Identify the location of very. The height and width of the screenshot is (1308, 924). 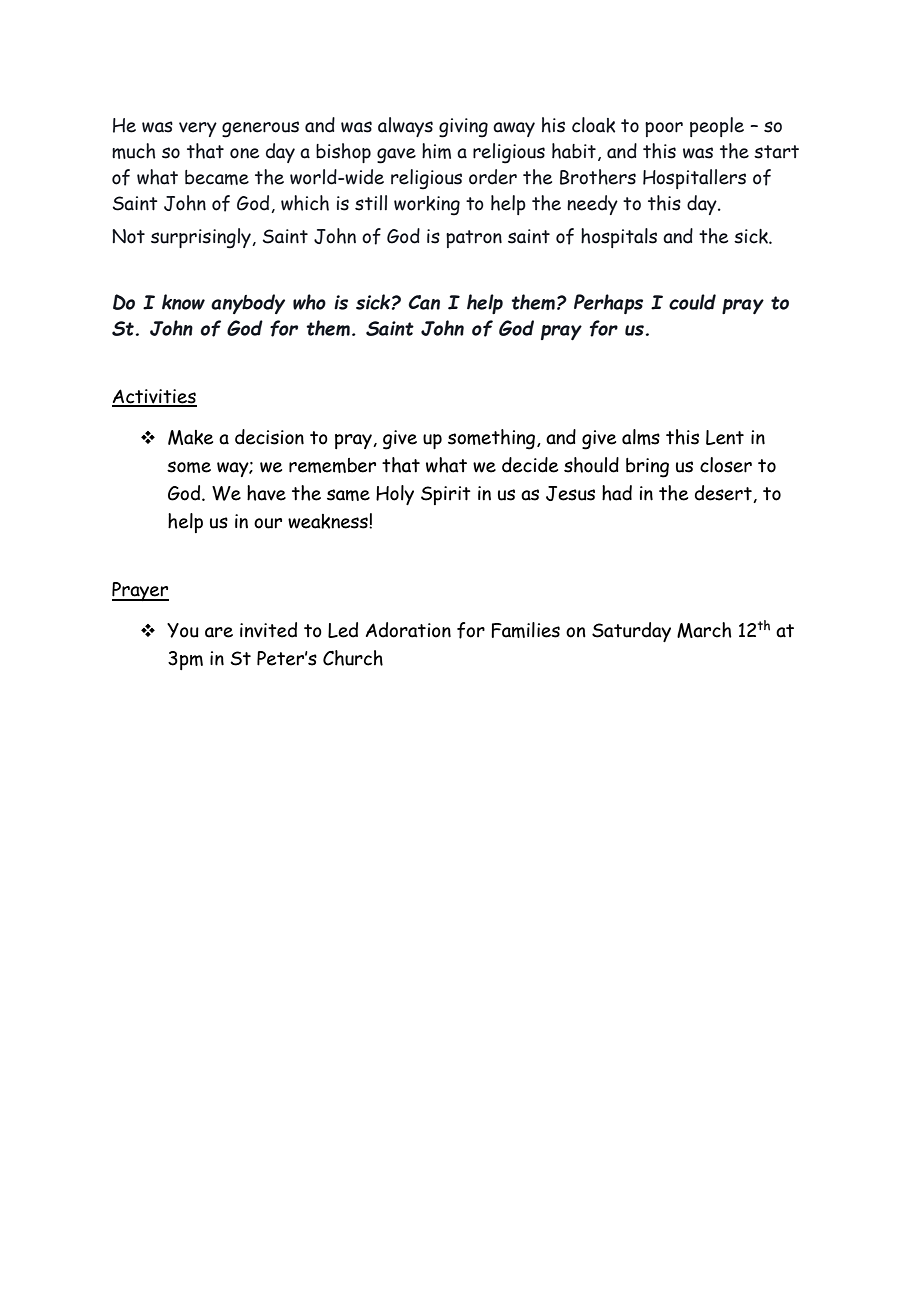
(198, 129).
